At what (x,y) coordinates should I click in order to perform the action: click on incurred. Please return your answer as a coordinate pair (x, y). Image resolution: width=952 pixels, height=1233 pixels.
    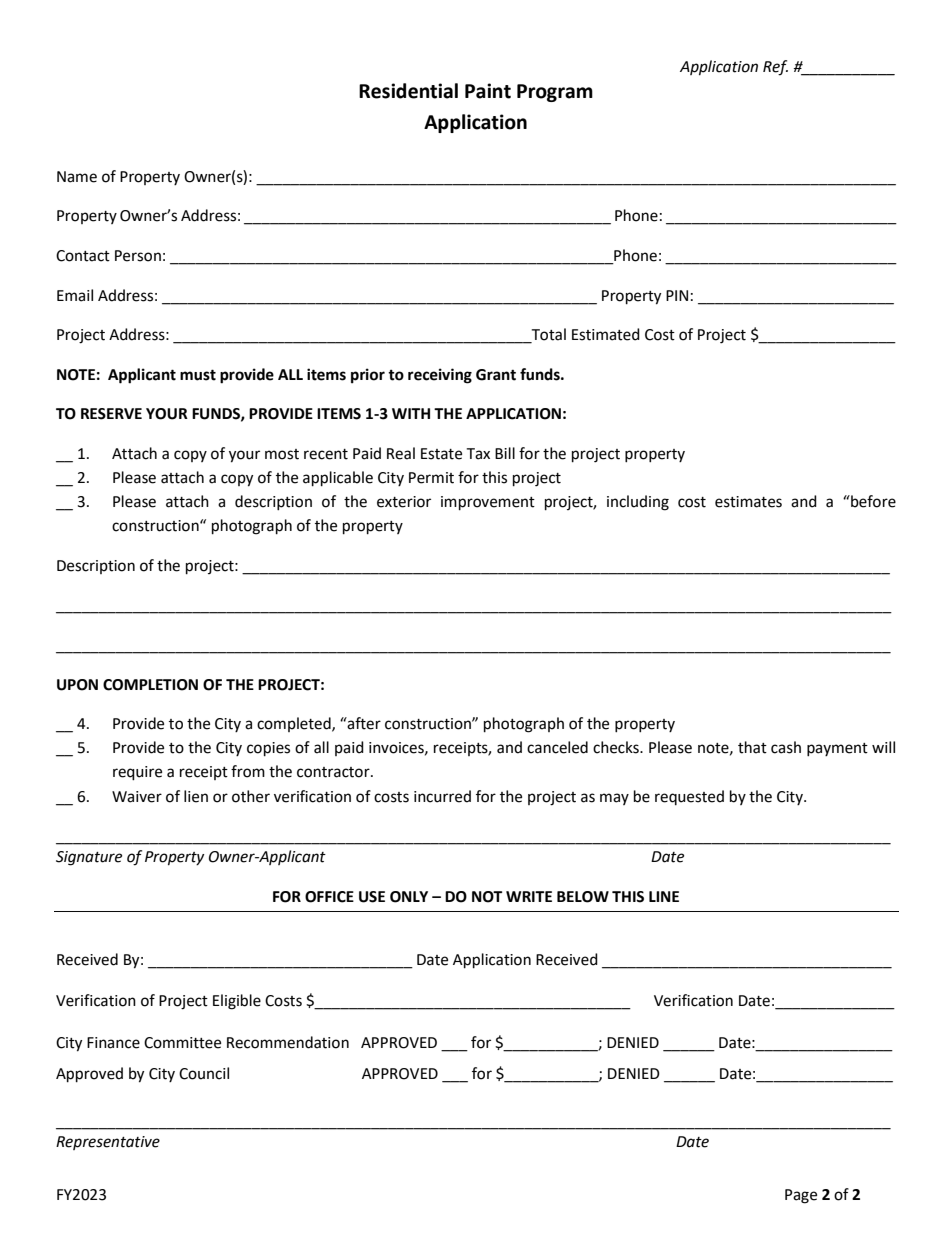
    Looking at the image, I should click on (442, 796).
